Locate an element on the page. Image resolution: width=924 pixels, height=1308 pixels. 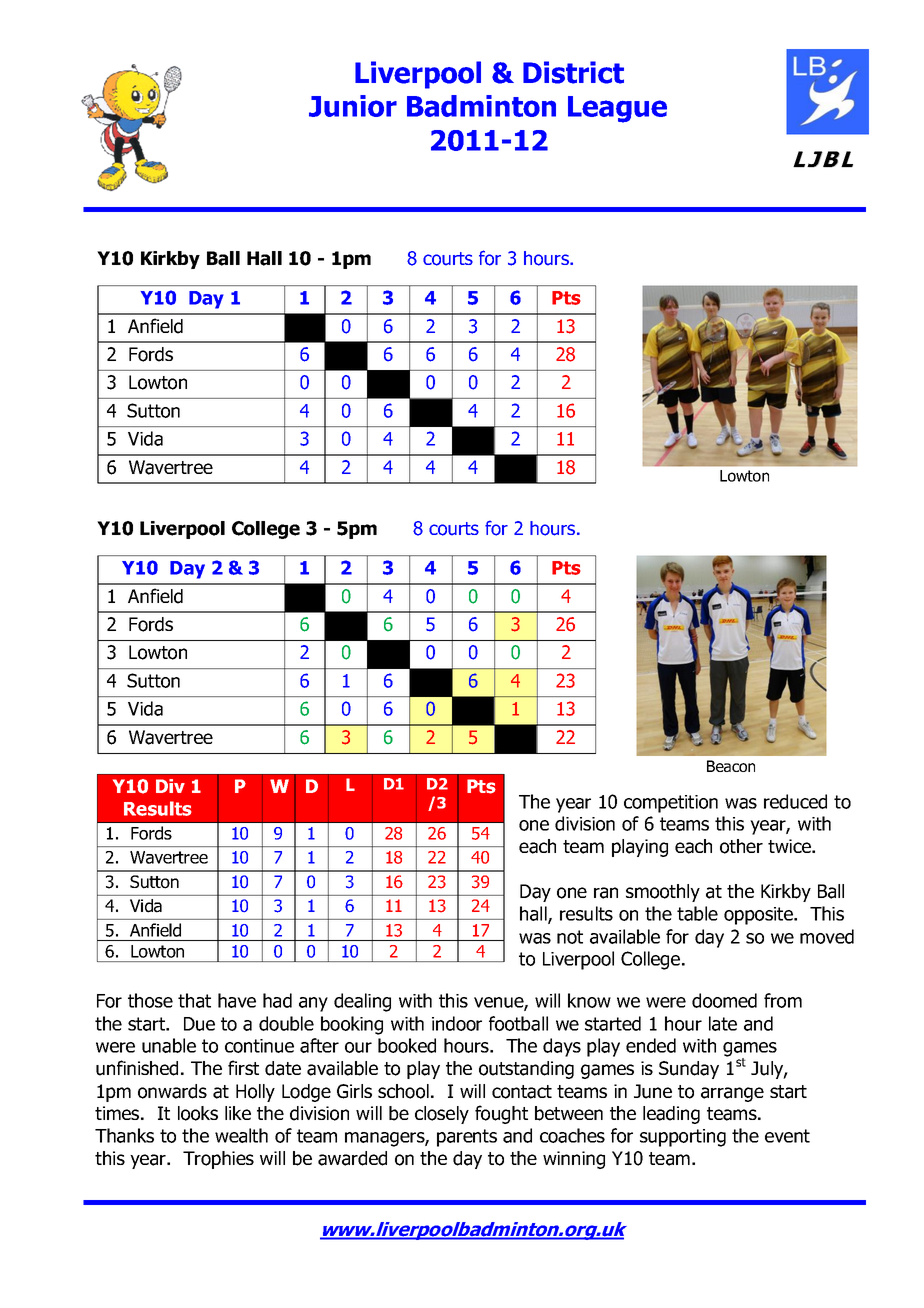
League is located at coordinates (617, 109).
